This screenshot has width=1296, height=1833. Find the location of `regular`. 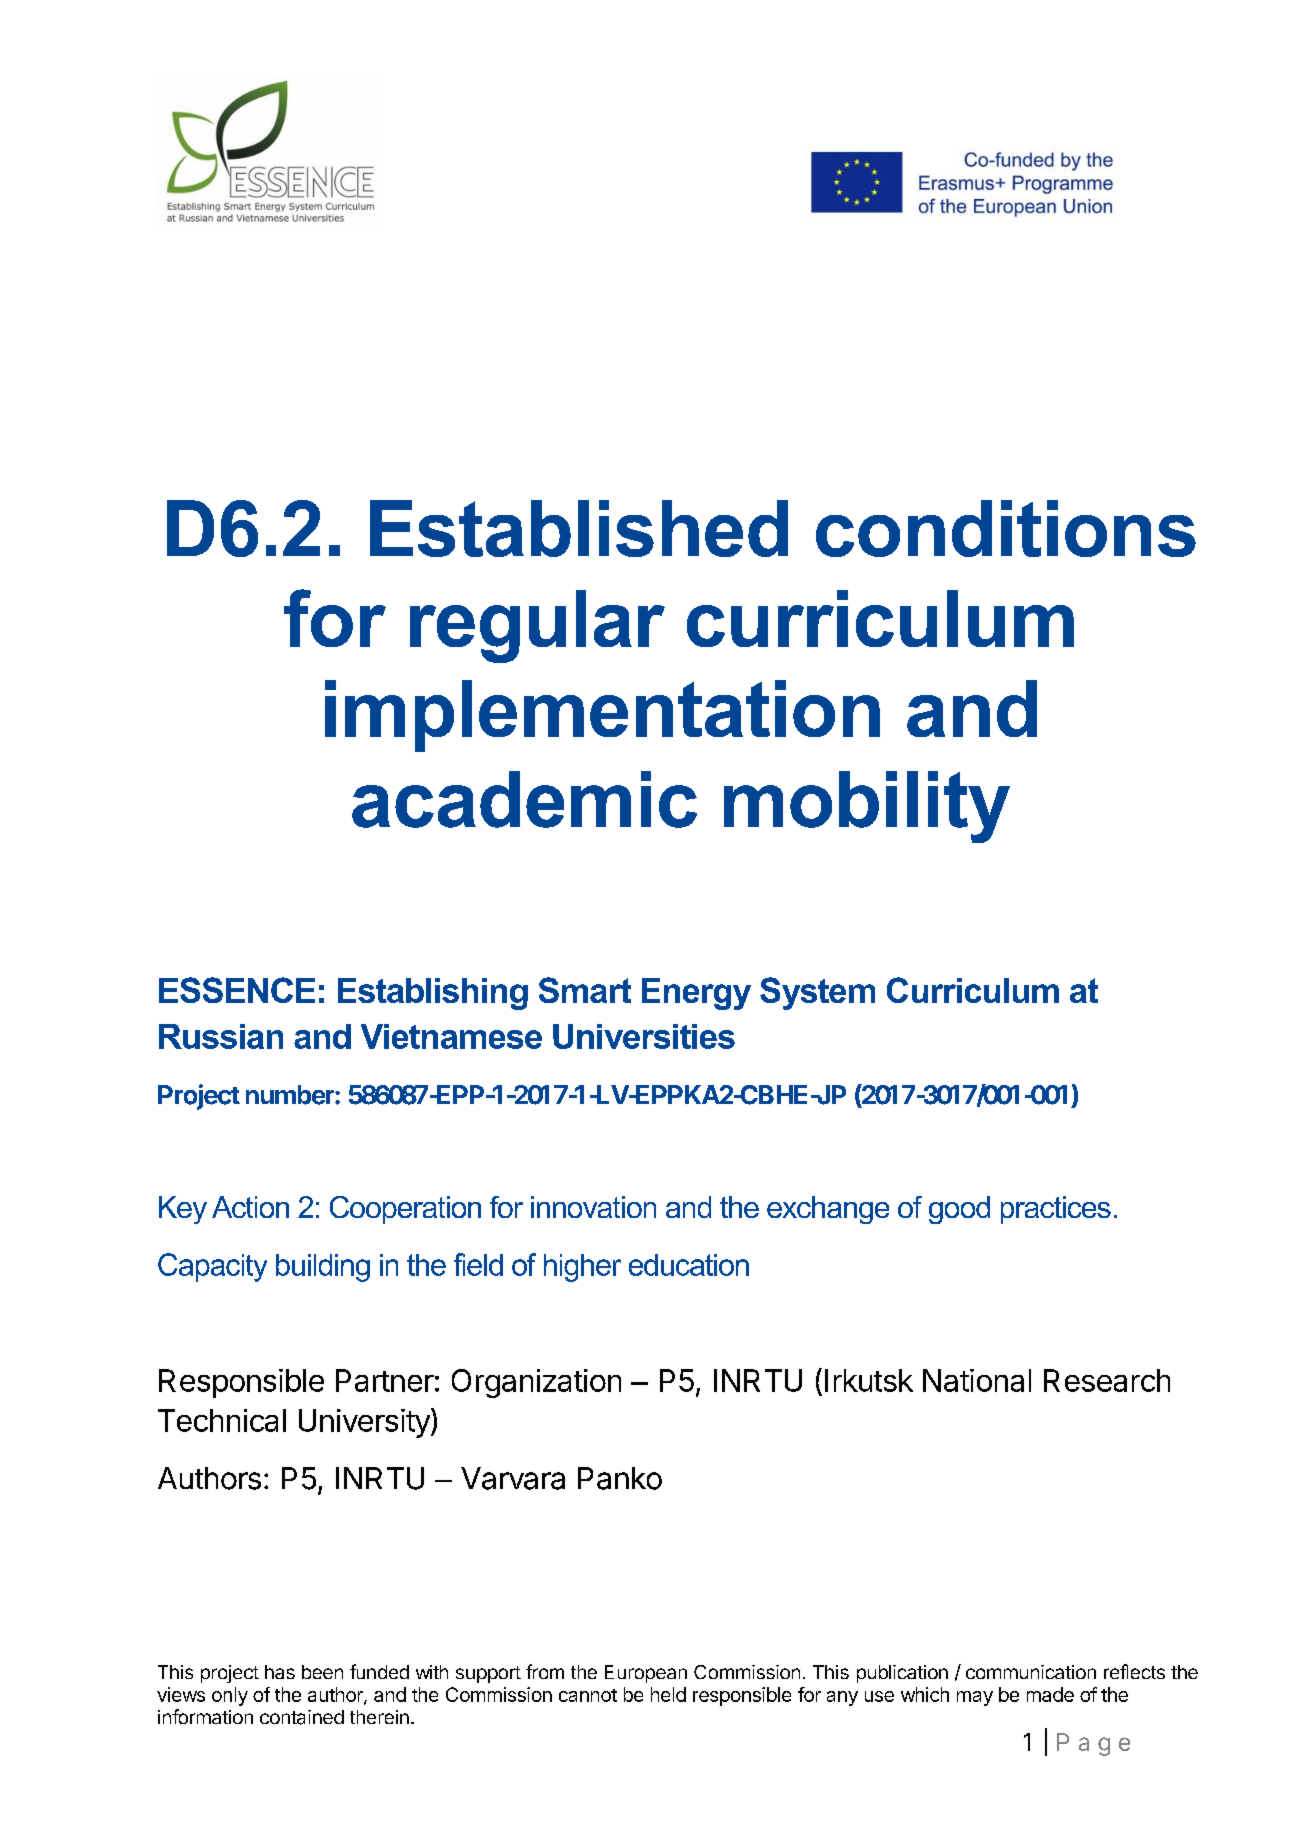

regular is located at coordinates (537, 626).
